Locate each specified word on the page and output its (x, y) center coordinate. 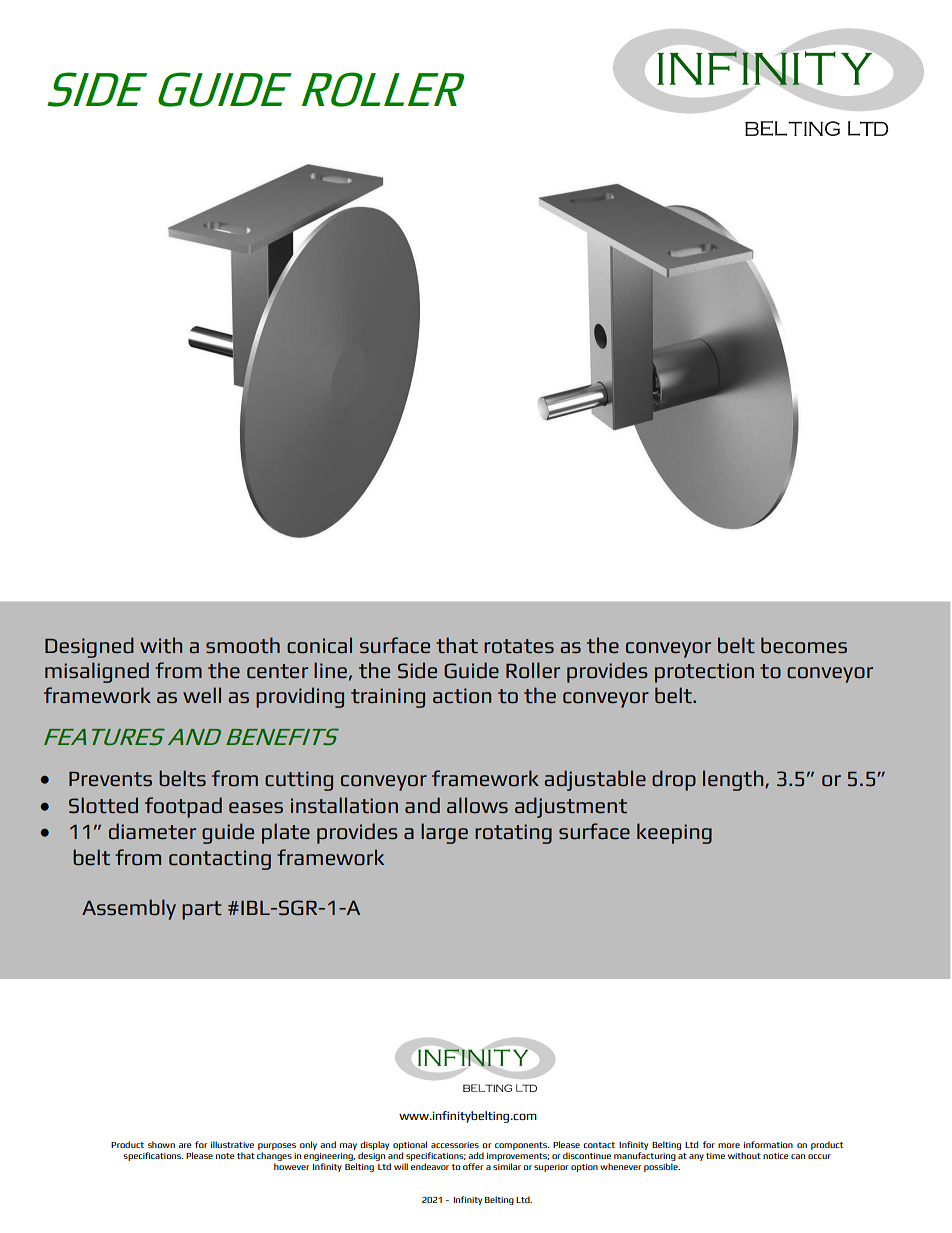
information (768, 1144)
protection (704, 673)
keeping (674, 833)
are (185, 1145)
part (202, 910)
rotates (519, 646)
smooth (243, 645)
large (444, 833)
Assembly (129, 909)
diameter (152, 831)
